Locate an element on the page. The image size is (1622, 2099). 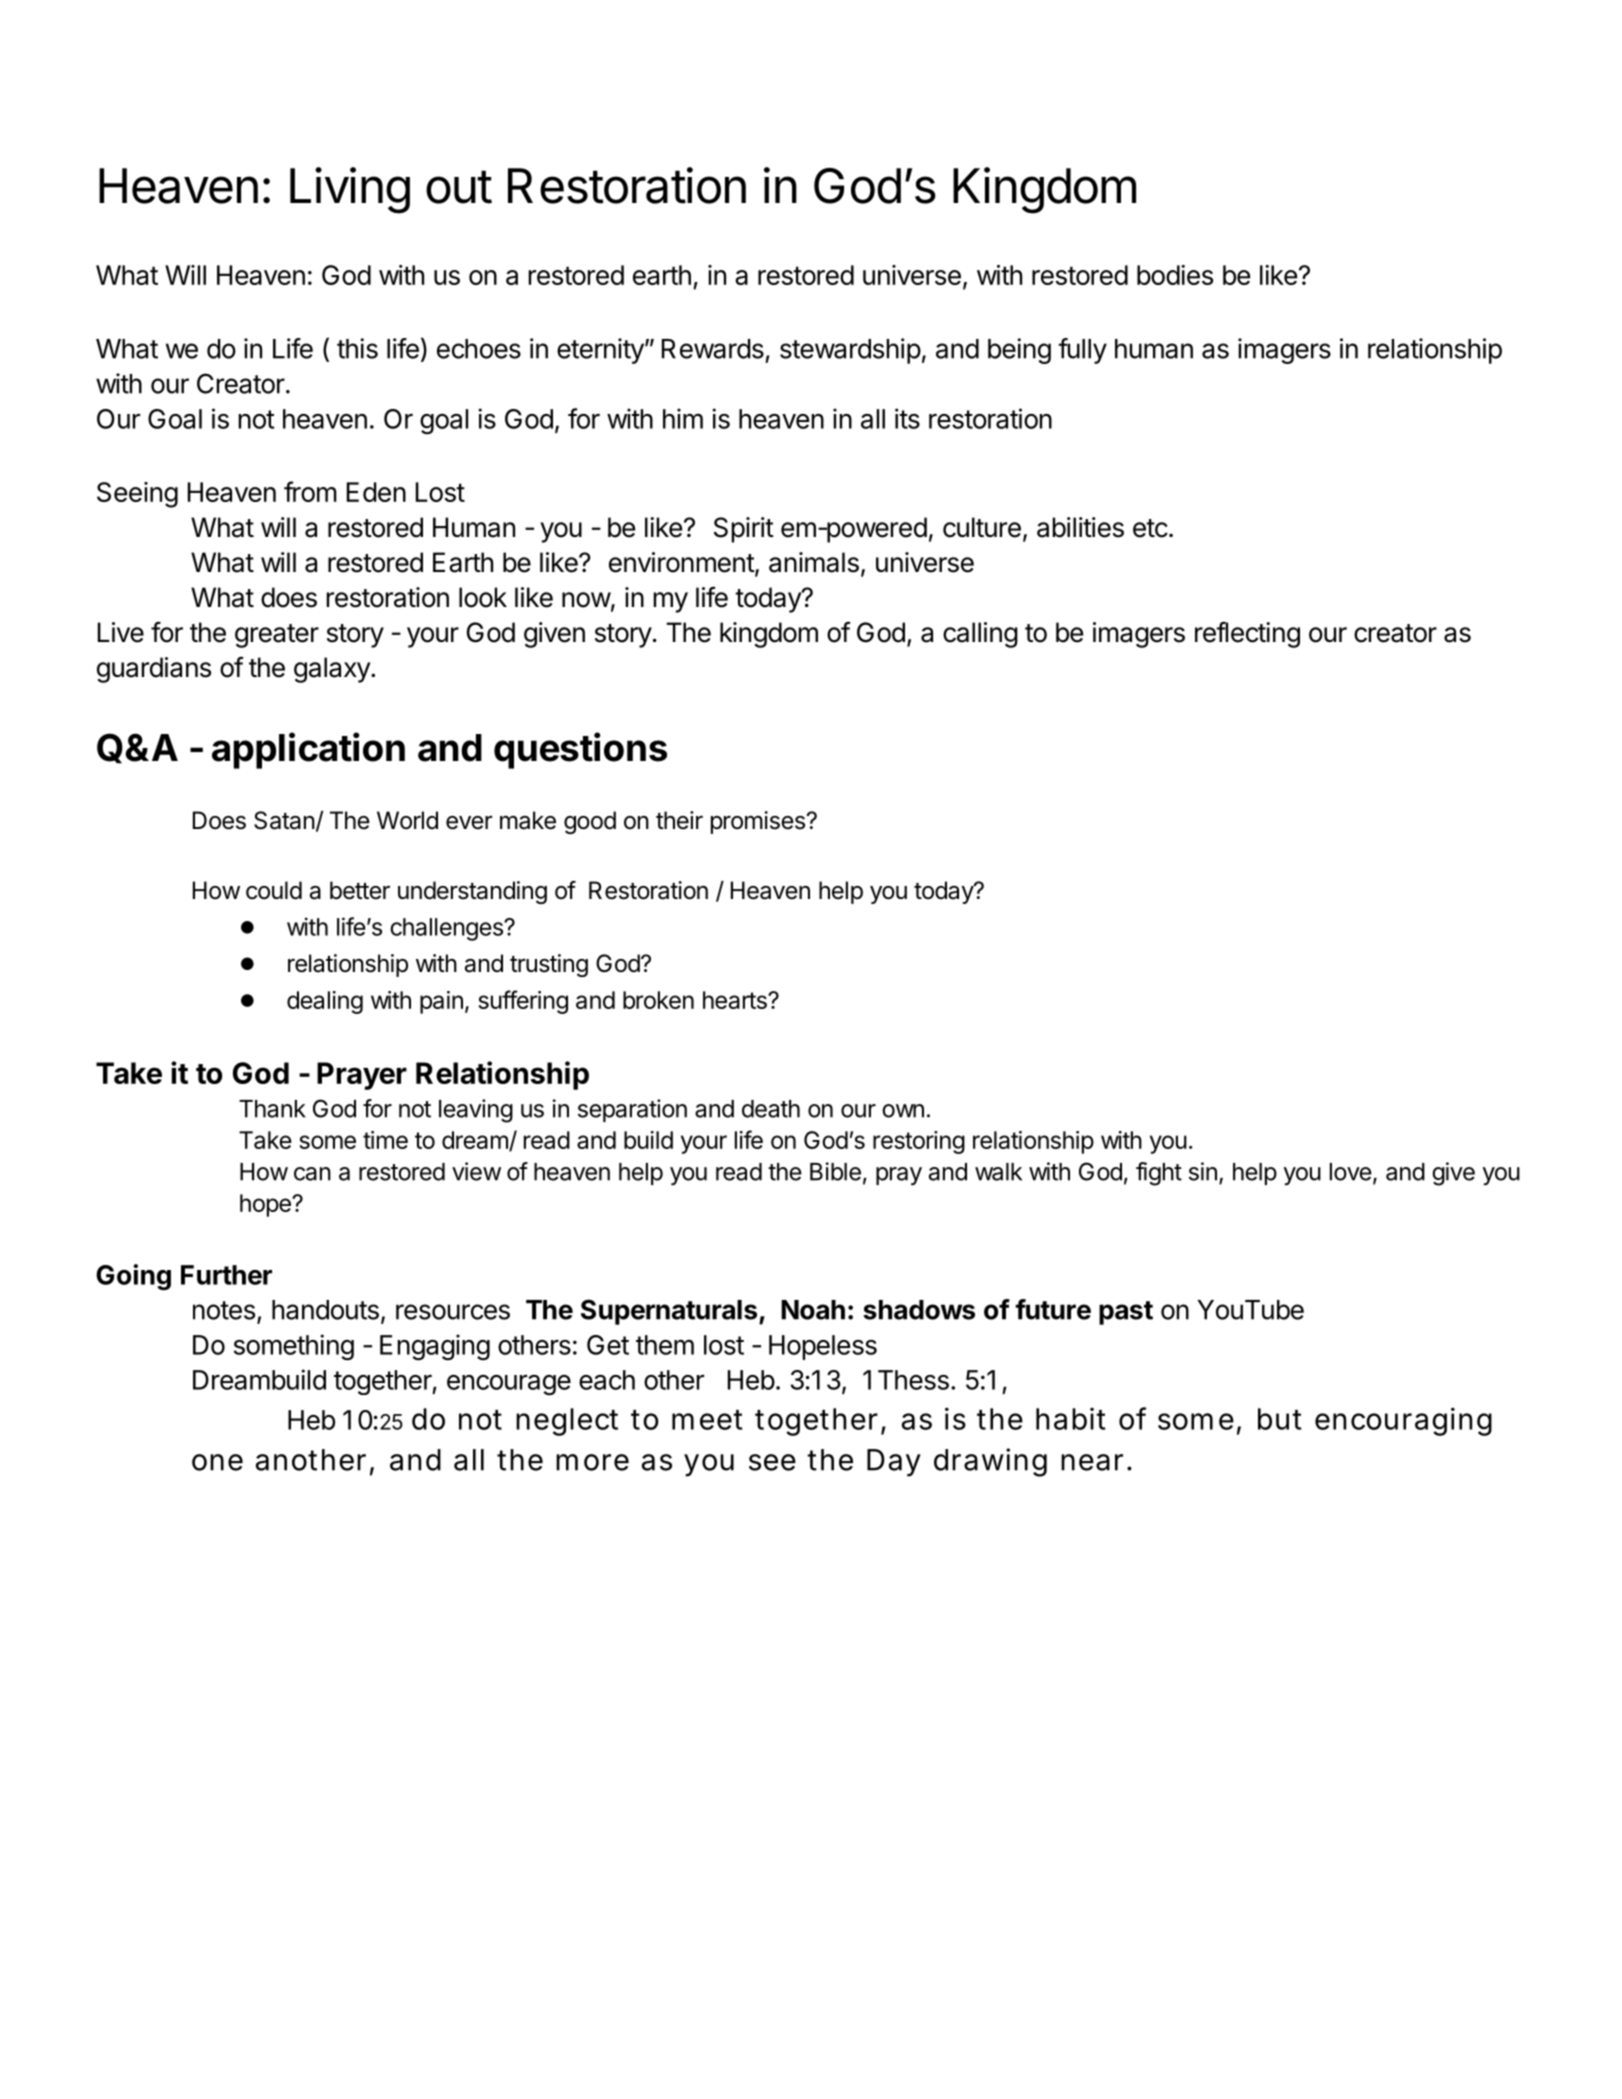
greater is located at coordinates (277, 636).
